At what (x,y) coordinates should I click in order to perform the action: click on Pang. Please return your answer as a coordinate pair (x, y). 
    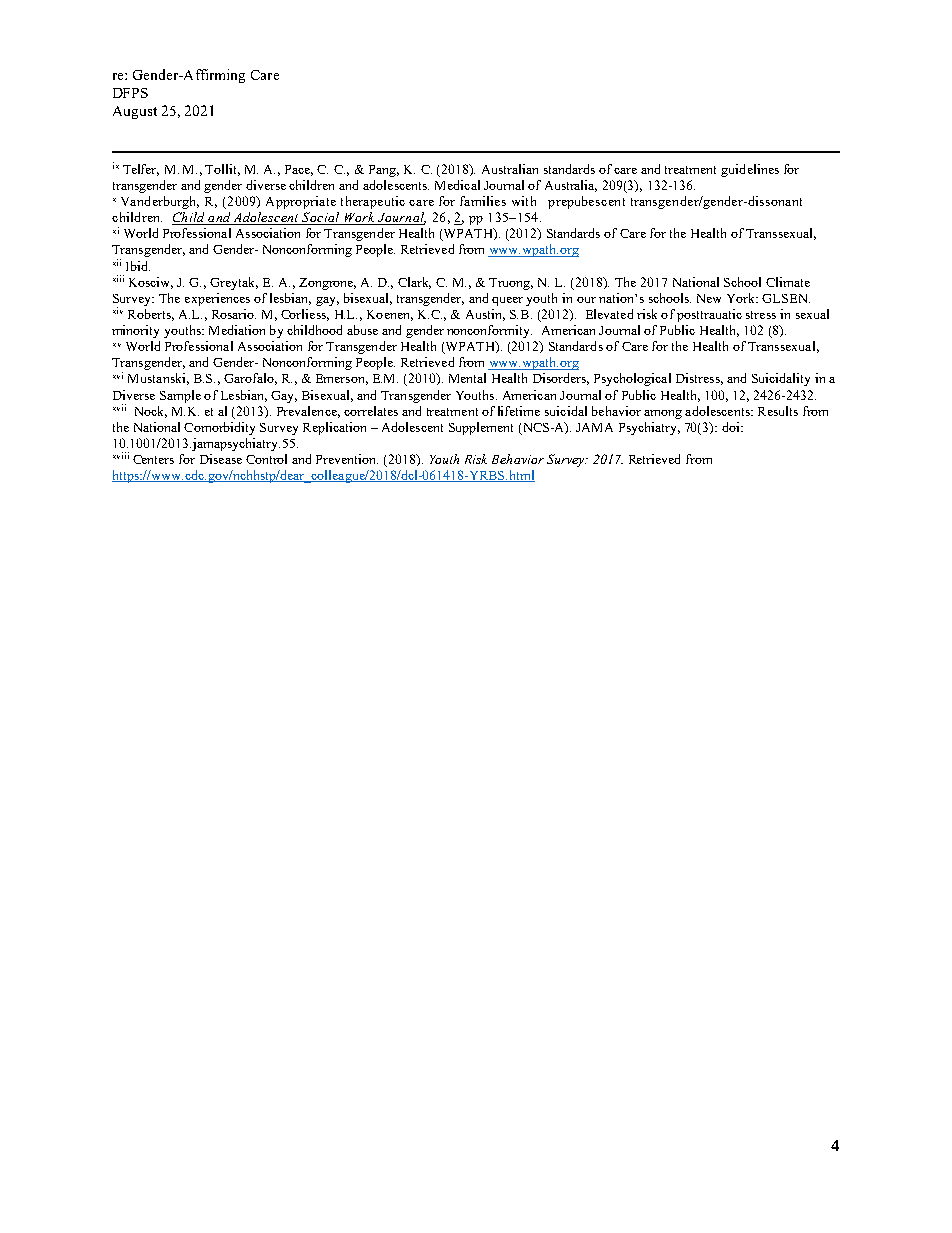
    Looking at the image, I should click on (384, 171).
